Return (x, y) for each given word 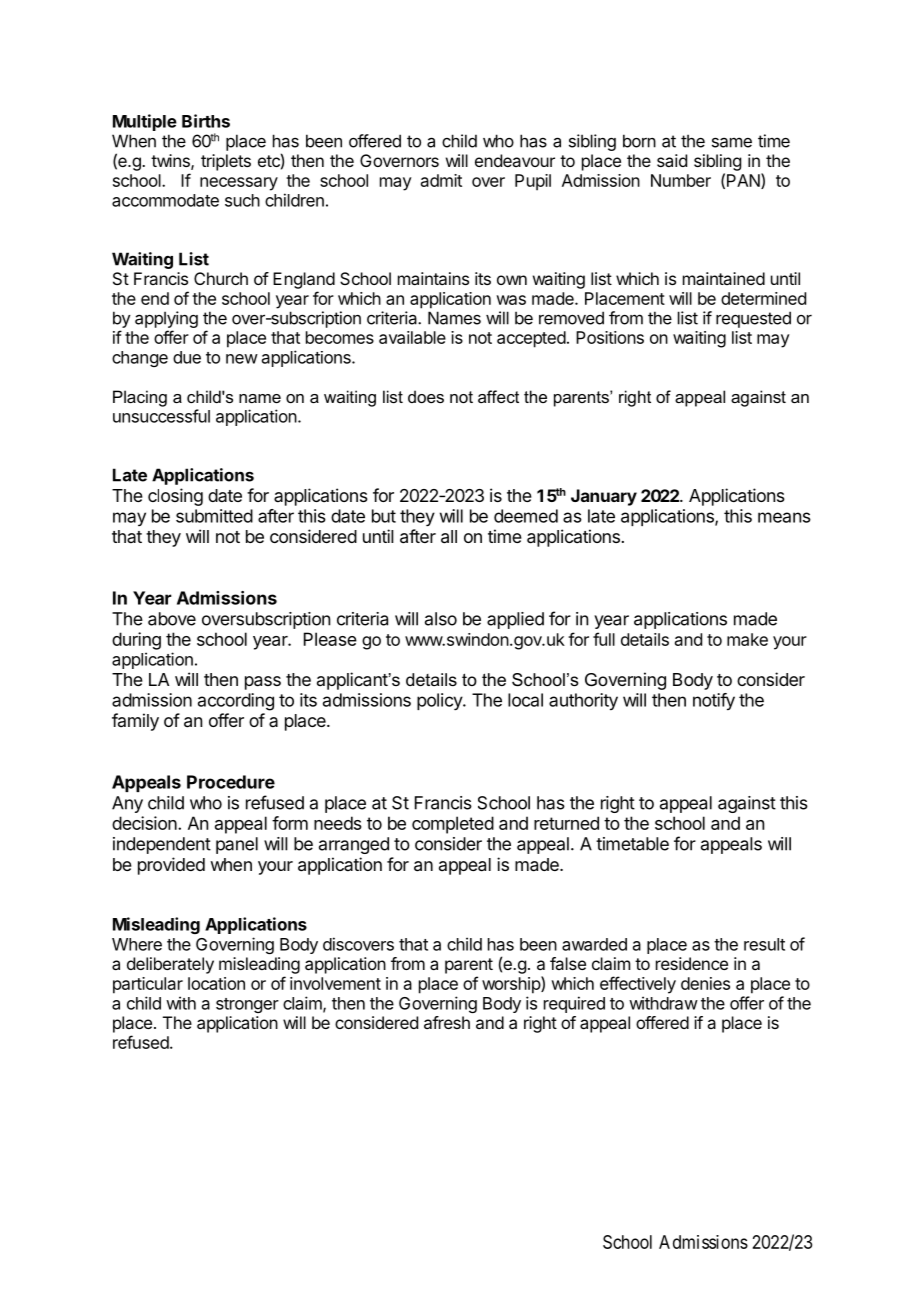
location (216, 983)
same (732, 142)
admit (441, 180)
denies (705, 983)
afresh (447, 1022)
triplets (226, 162)
